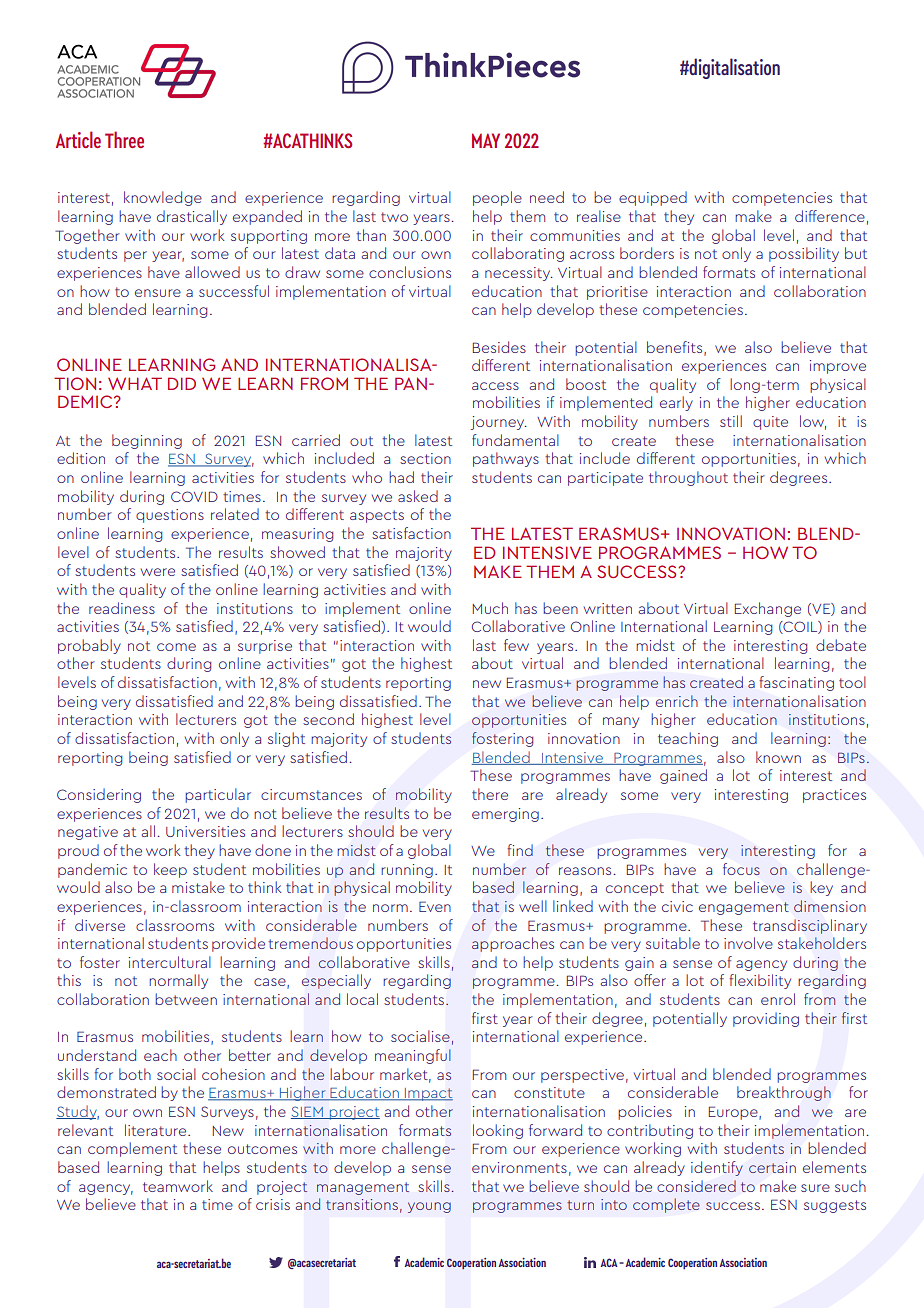  What do you see at coordinates (499, 423) in the screenshot?
I see `journey` at bounding box center [499, 423].
